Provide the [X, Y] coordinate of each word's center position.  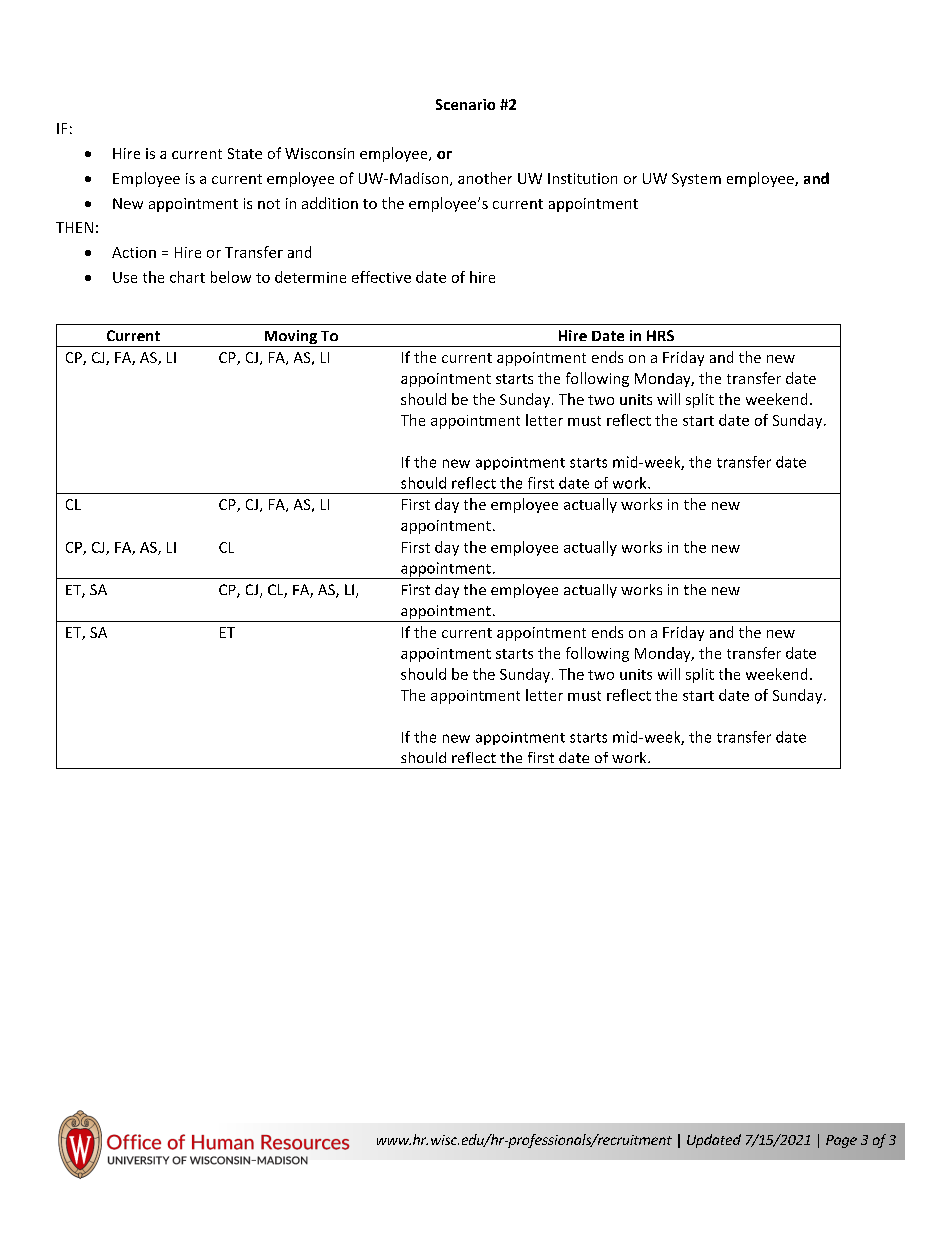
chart [187, 277]
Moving [290, 338]
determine [310, 277]
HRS [660, 335]
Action [134, 252]
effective [381, 277]
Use [125, 277]
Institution [582, 178]
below [231, 277]
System [696, 180]
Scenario [465, 104]
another [485, 178]
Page [841, 1141]
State [245, 153]
